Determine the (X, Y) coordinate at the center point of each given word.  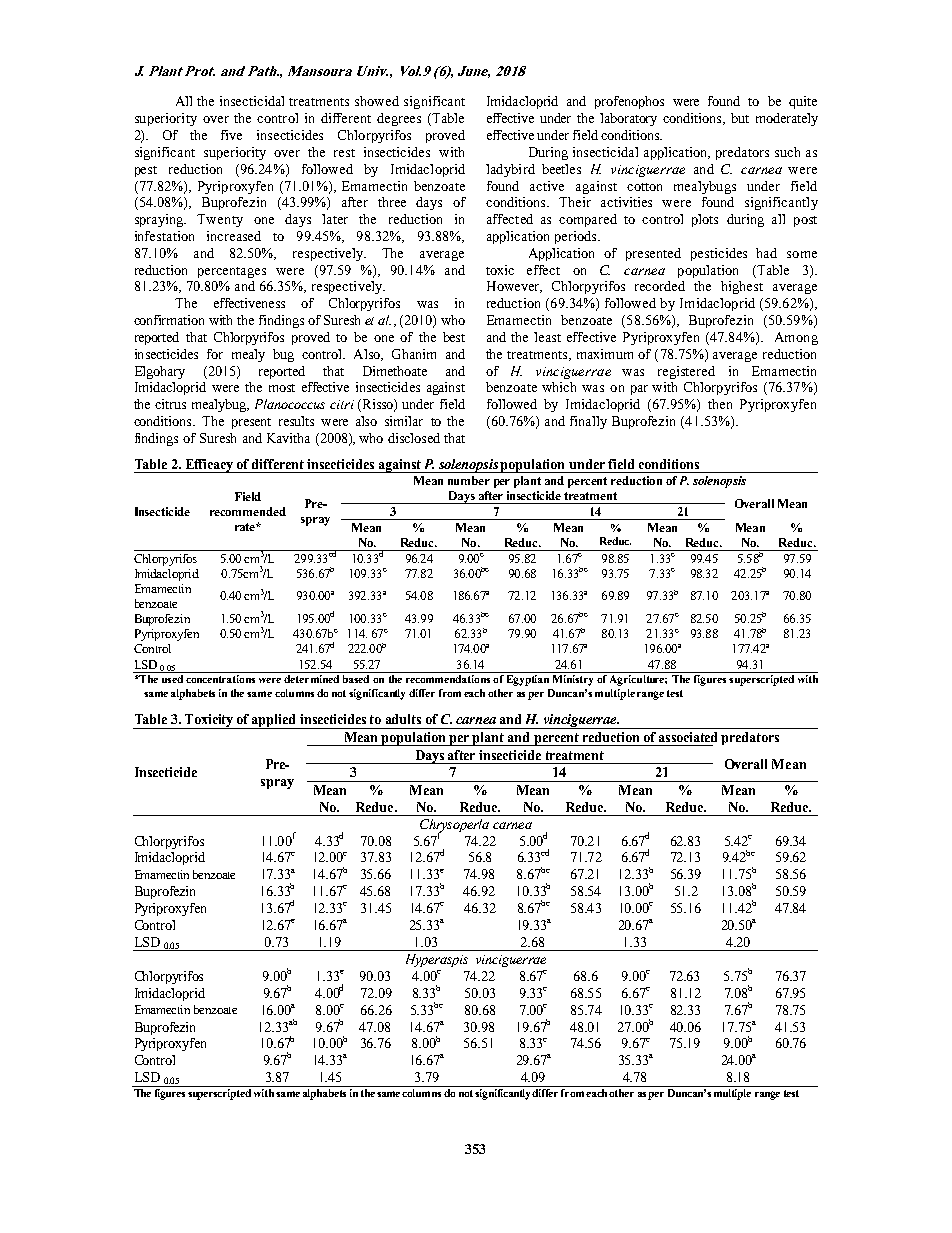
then (720, 404)
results (296, 421)
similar (404, 421)
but (740, 118)
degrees (399, 119)
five (231, 135)
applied (275, 721)
